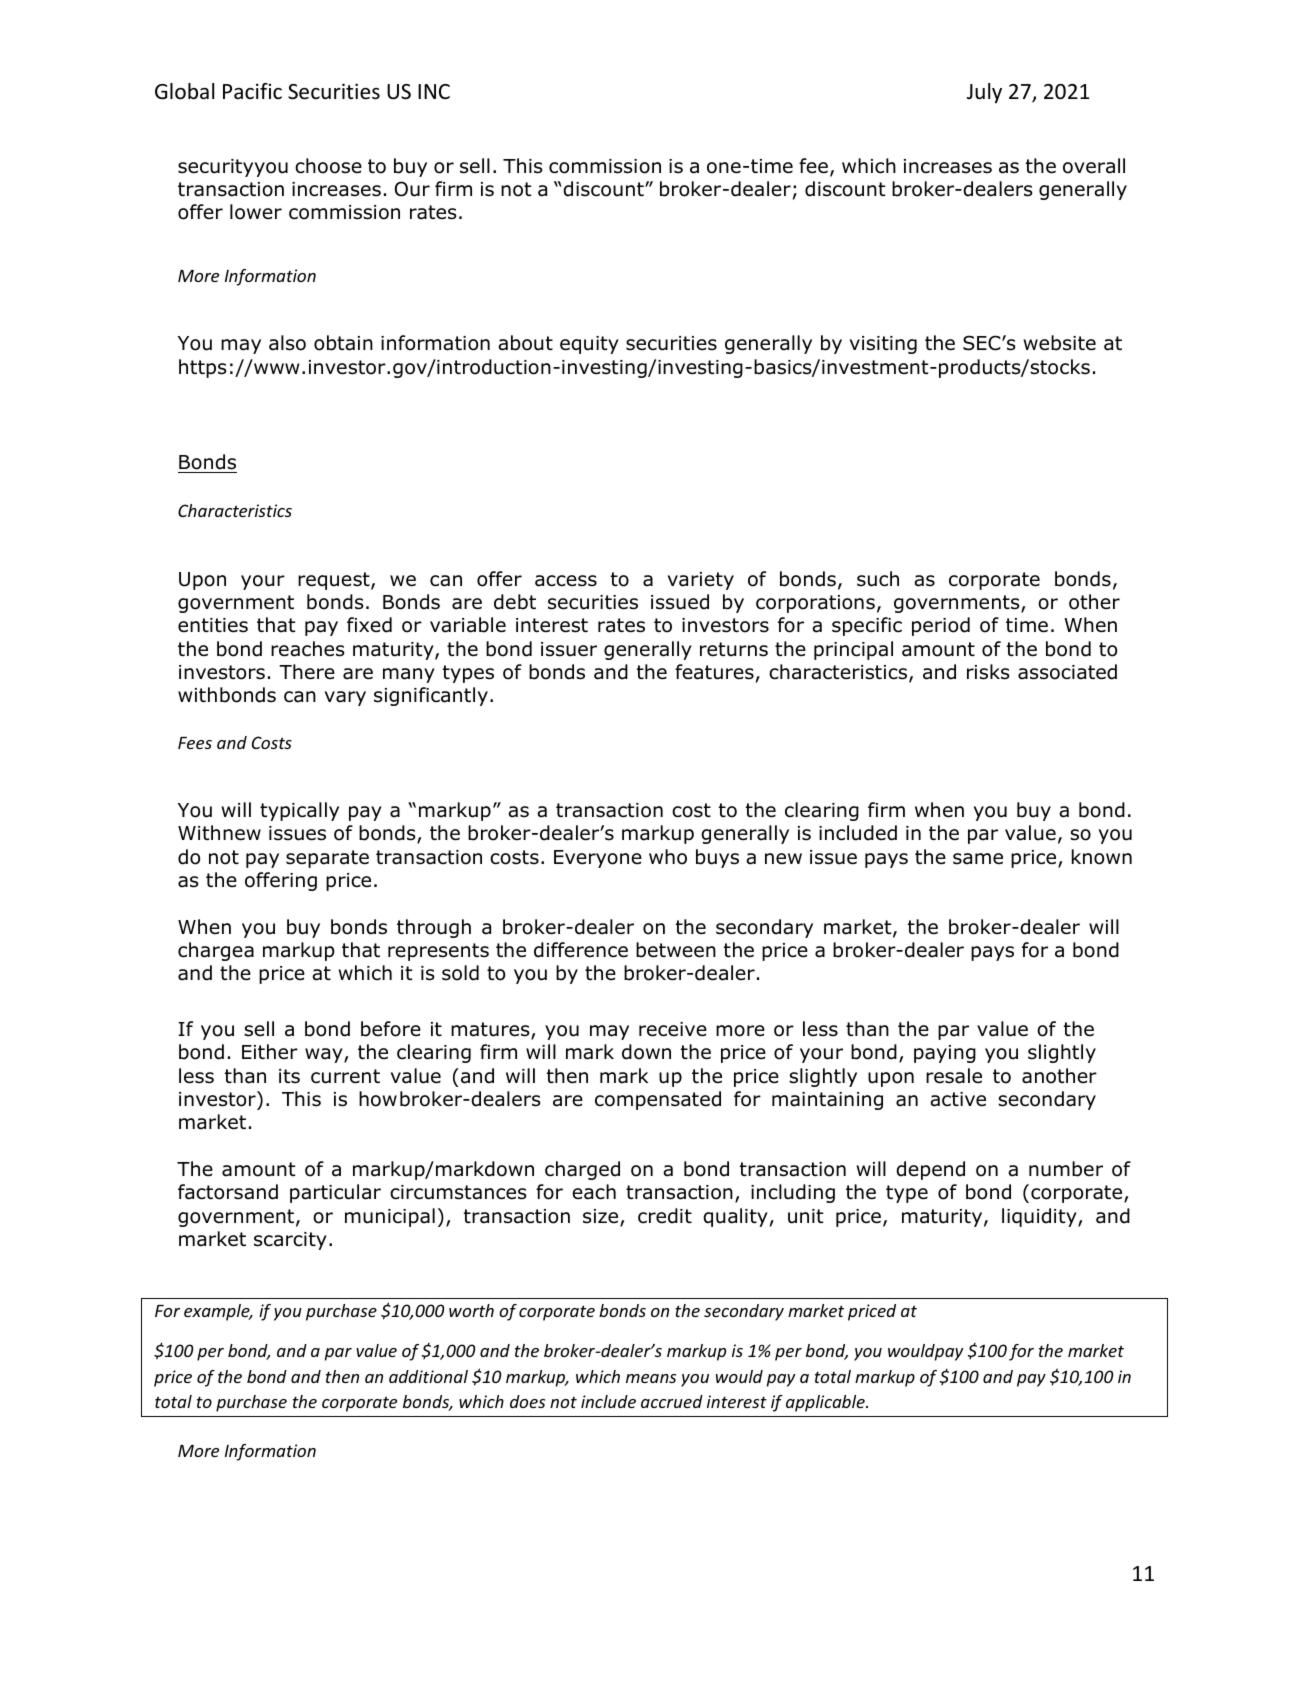 This image has height=1693, width=1309. What do you see at coordinates (941, 626) in the image?
I see `period` at bounding box center [941, 626].
